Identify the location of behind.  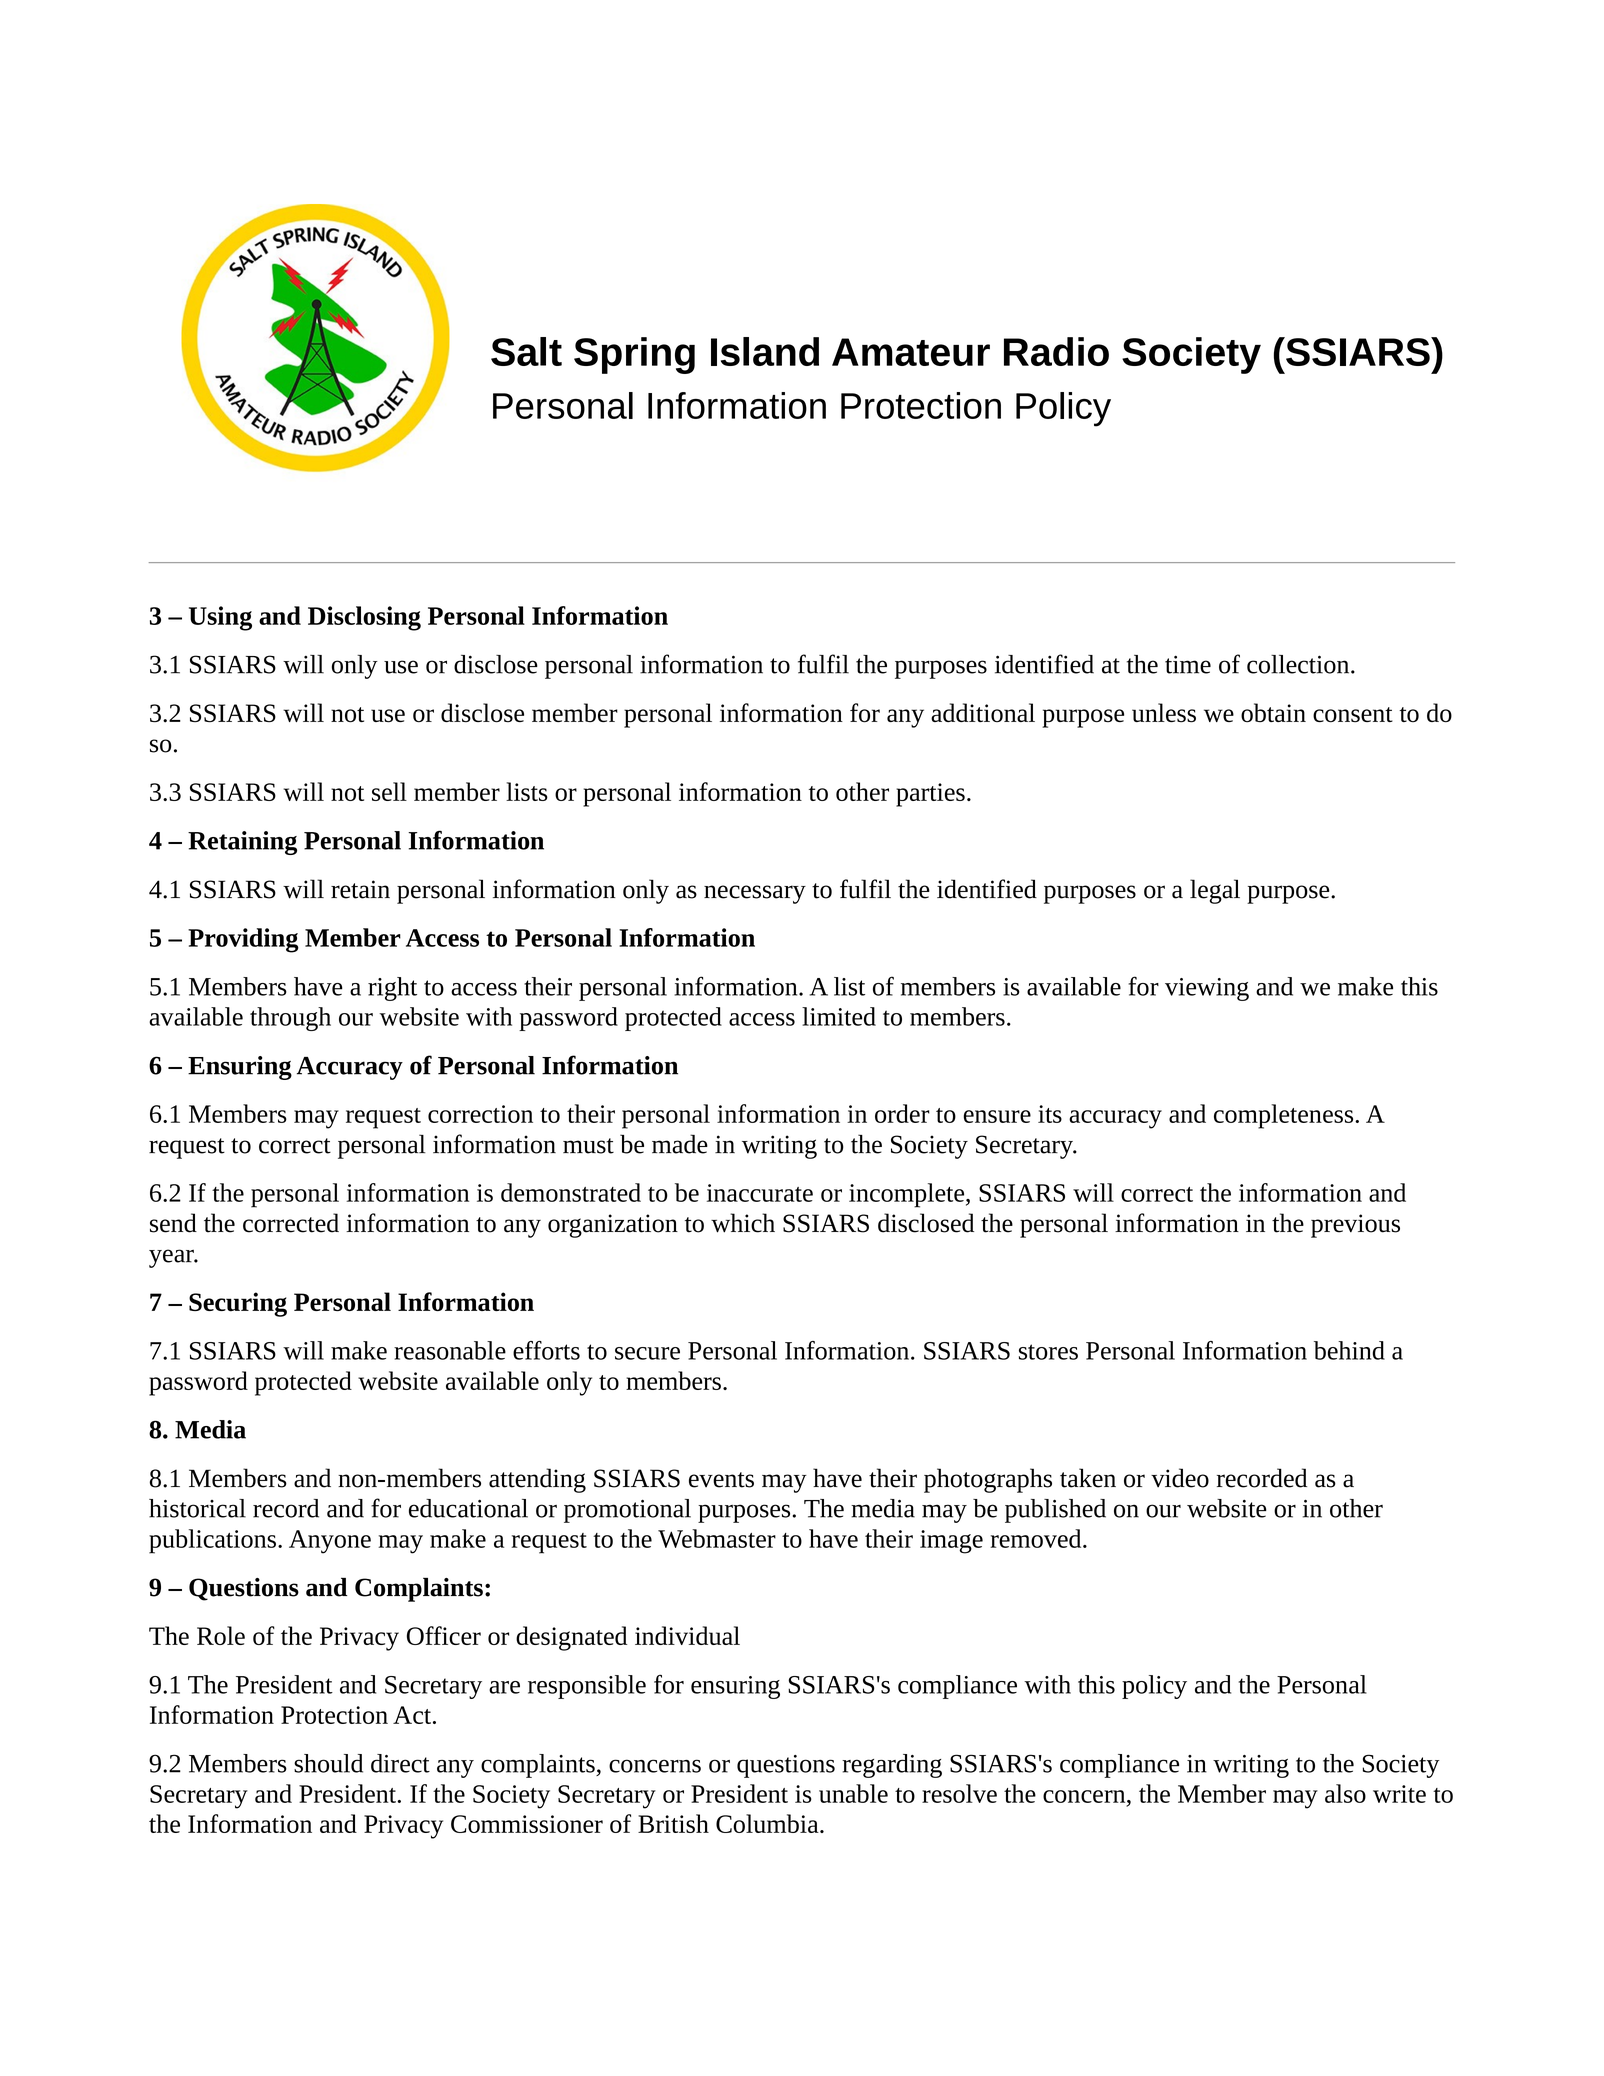
(1349, 1350).
